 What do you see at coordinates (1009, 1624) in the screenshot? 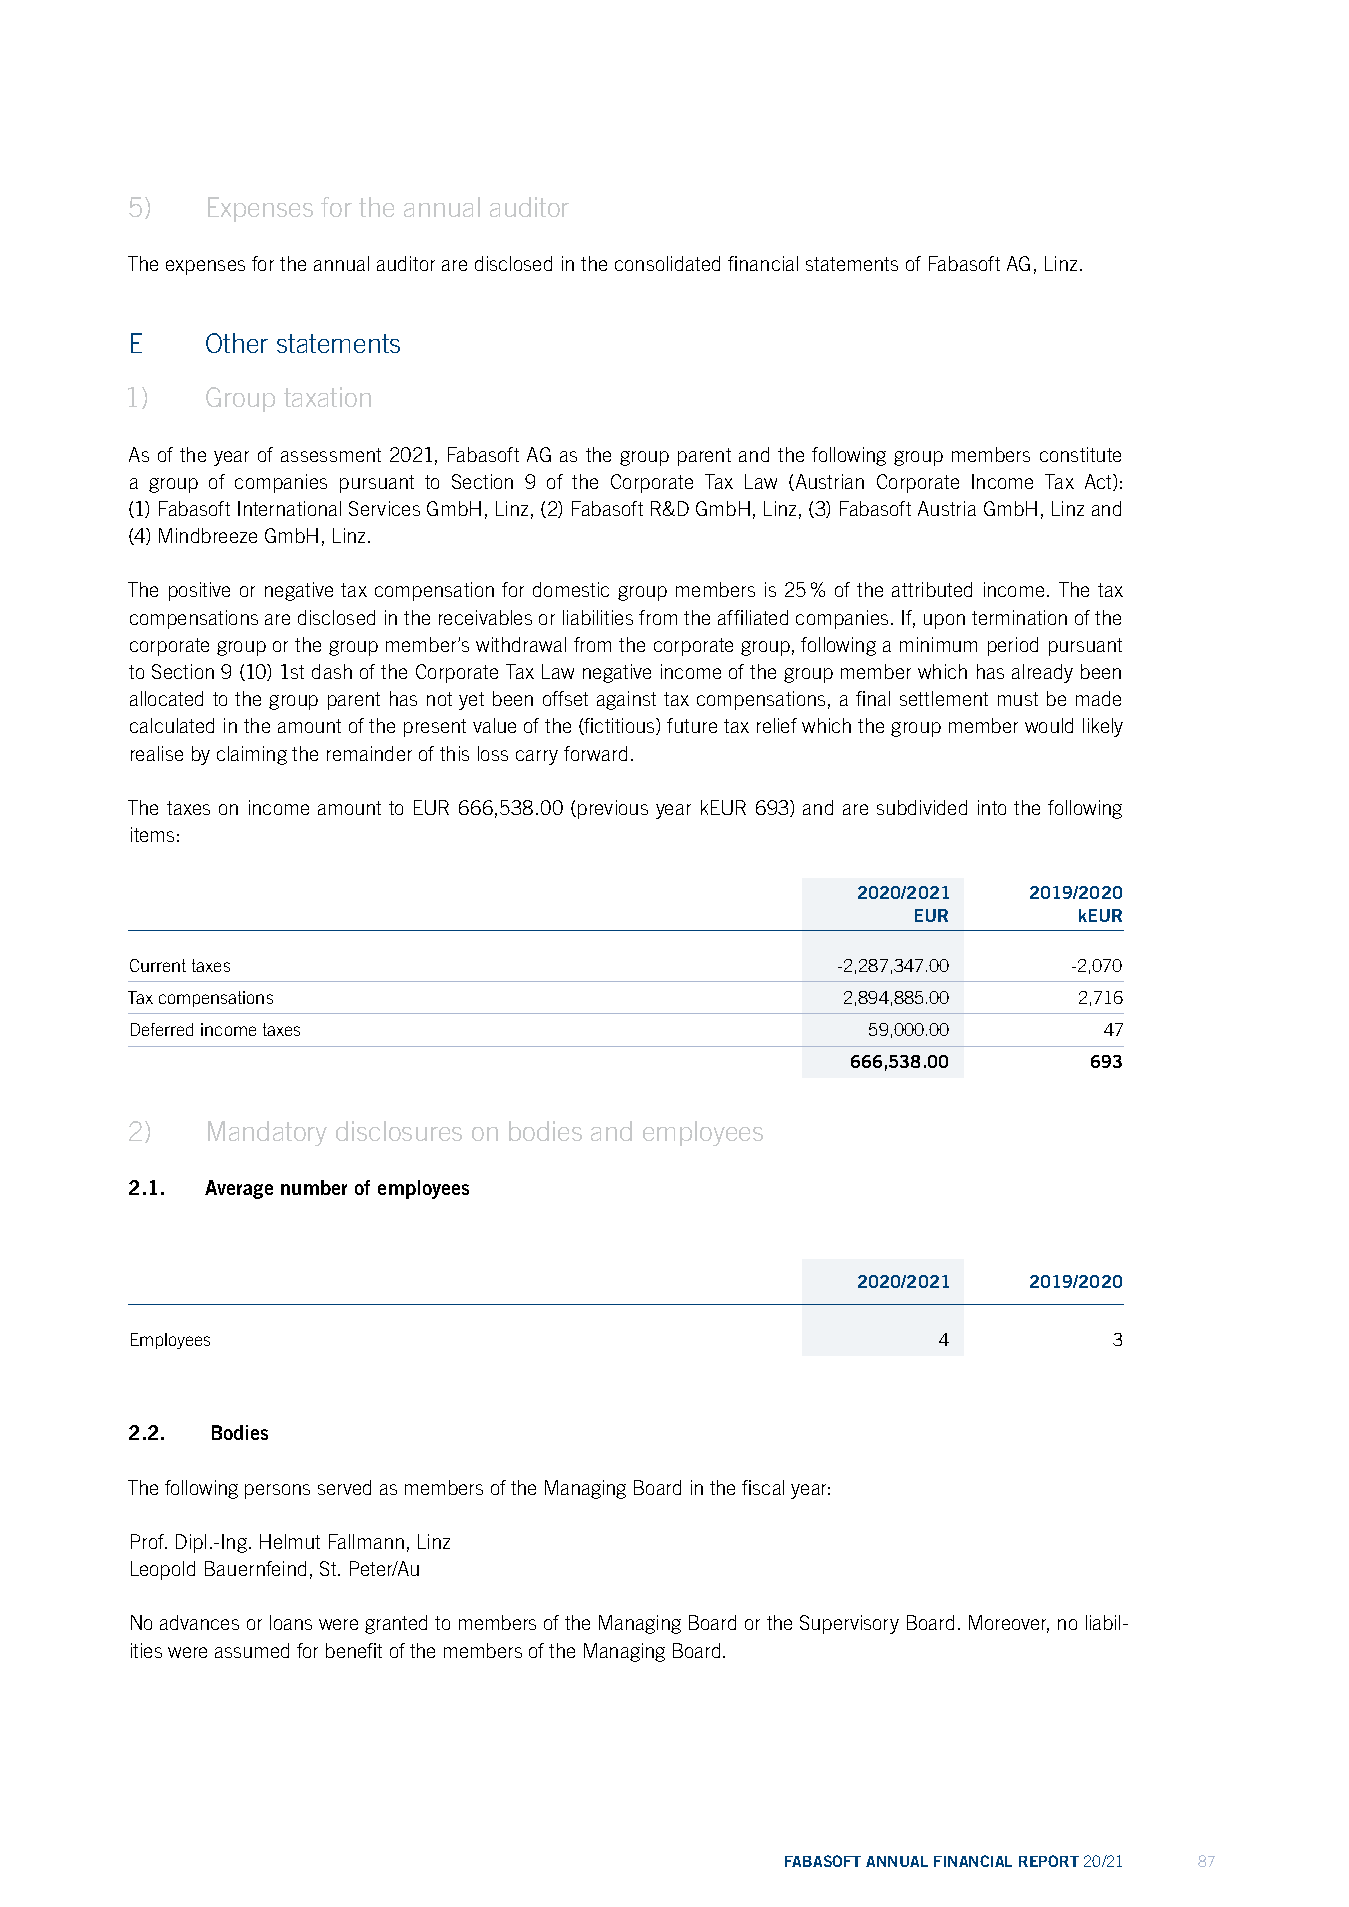
I see `Moreover` at bounding box center [1009, 1624].
